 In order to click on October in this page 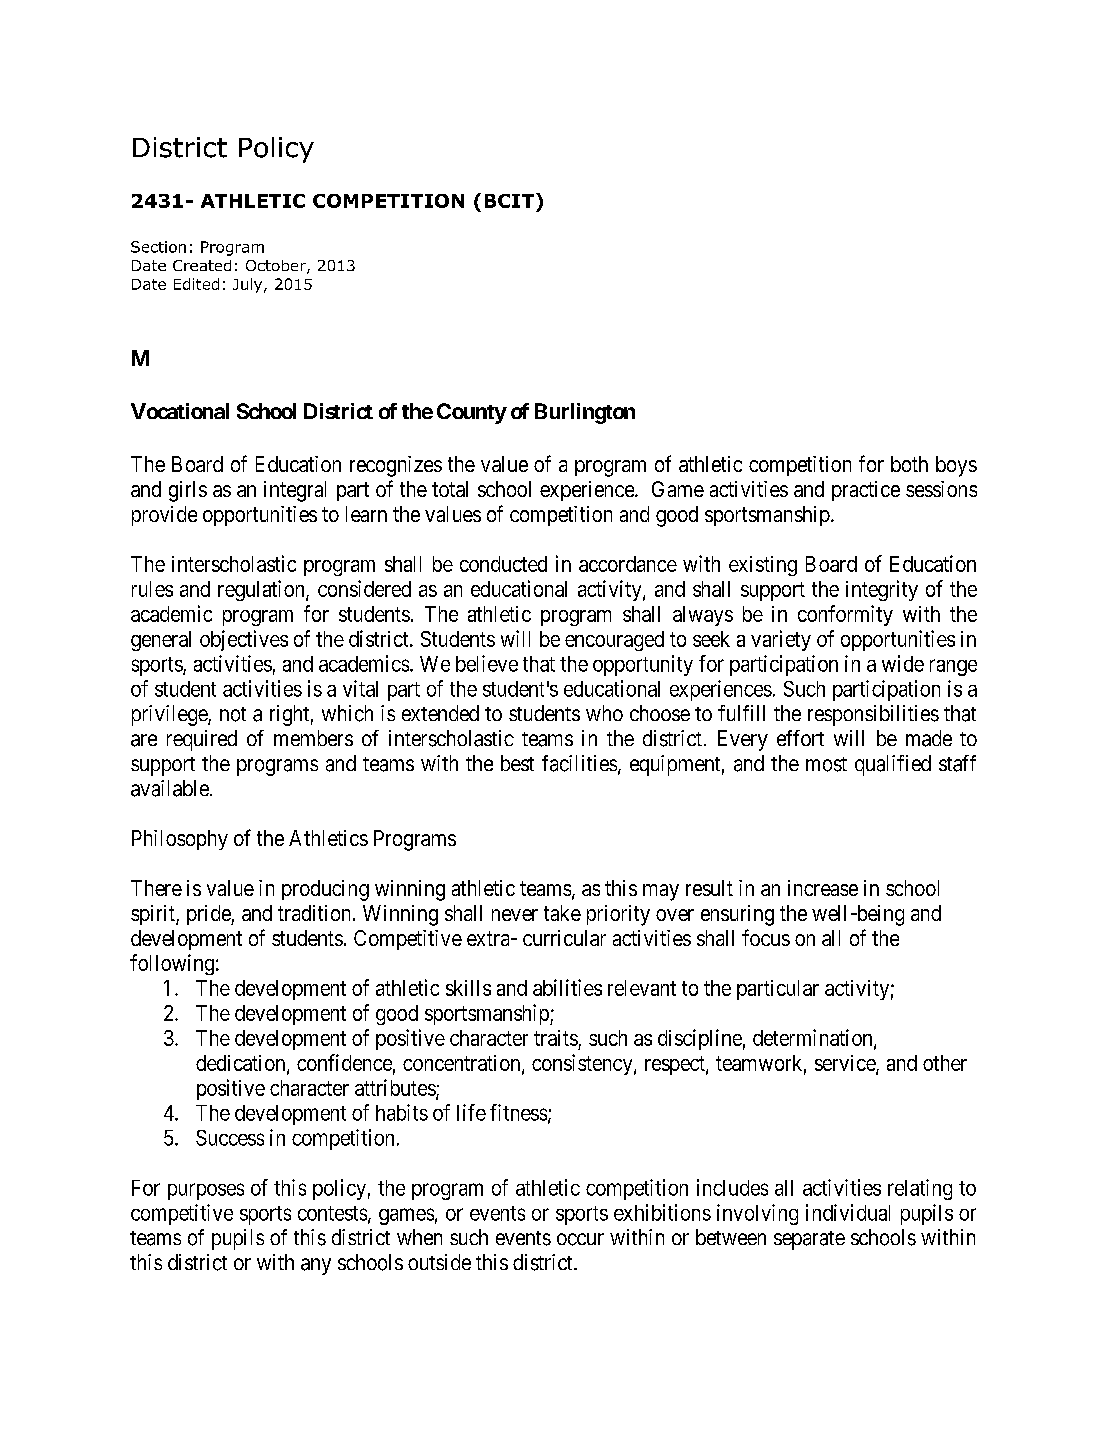, I will do `click(277, 267)`.
